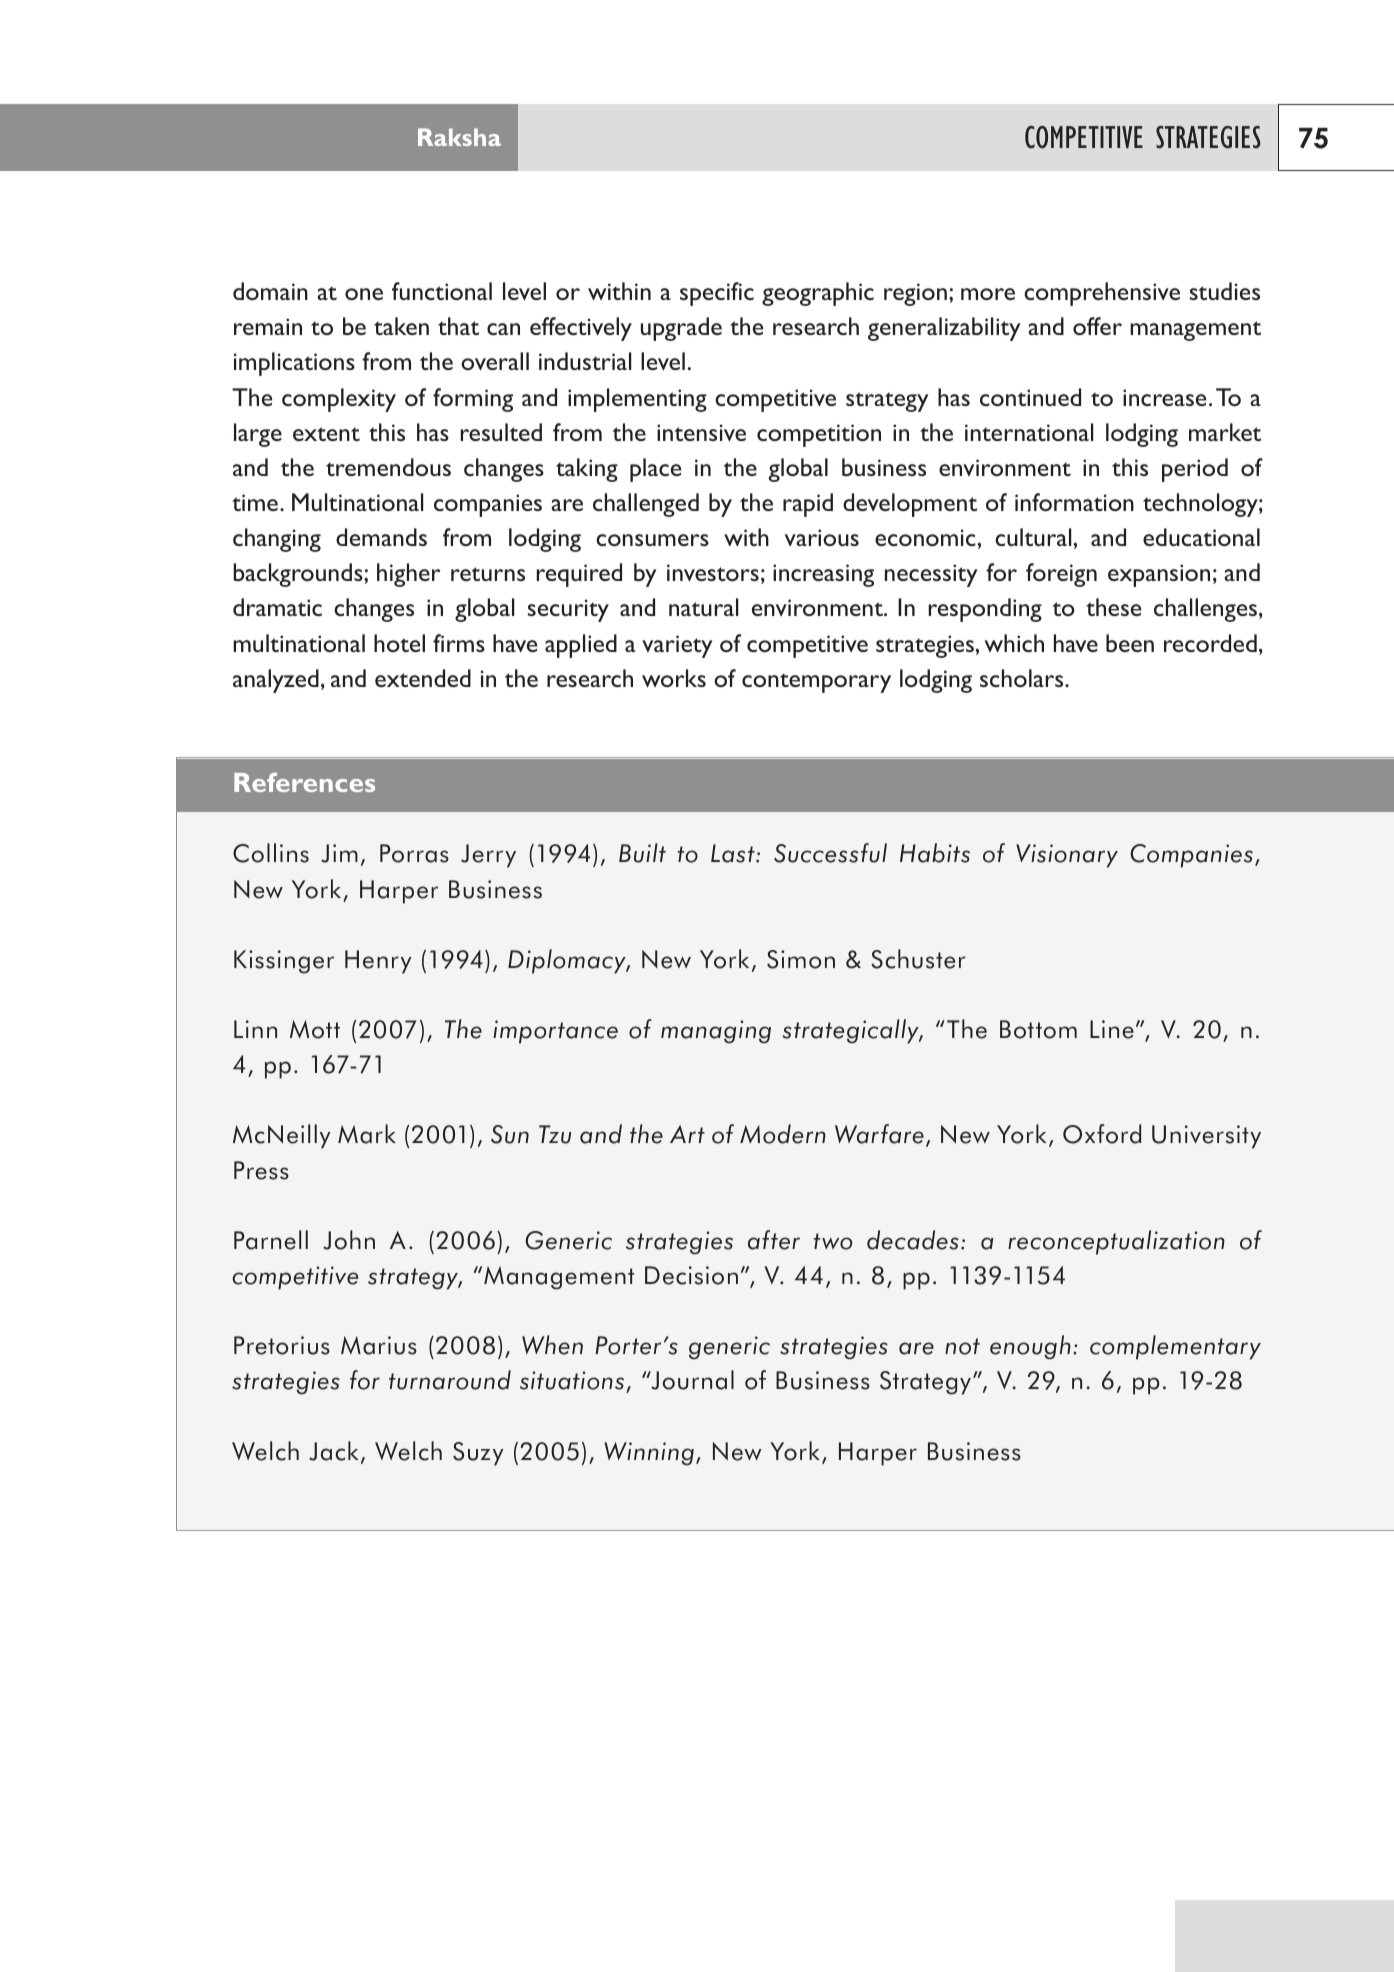  I want to click on comprehensive, so click(1102, 294).
